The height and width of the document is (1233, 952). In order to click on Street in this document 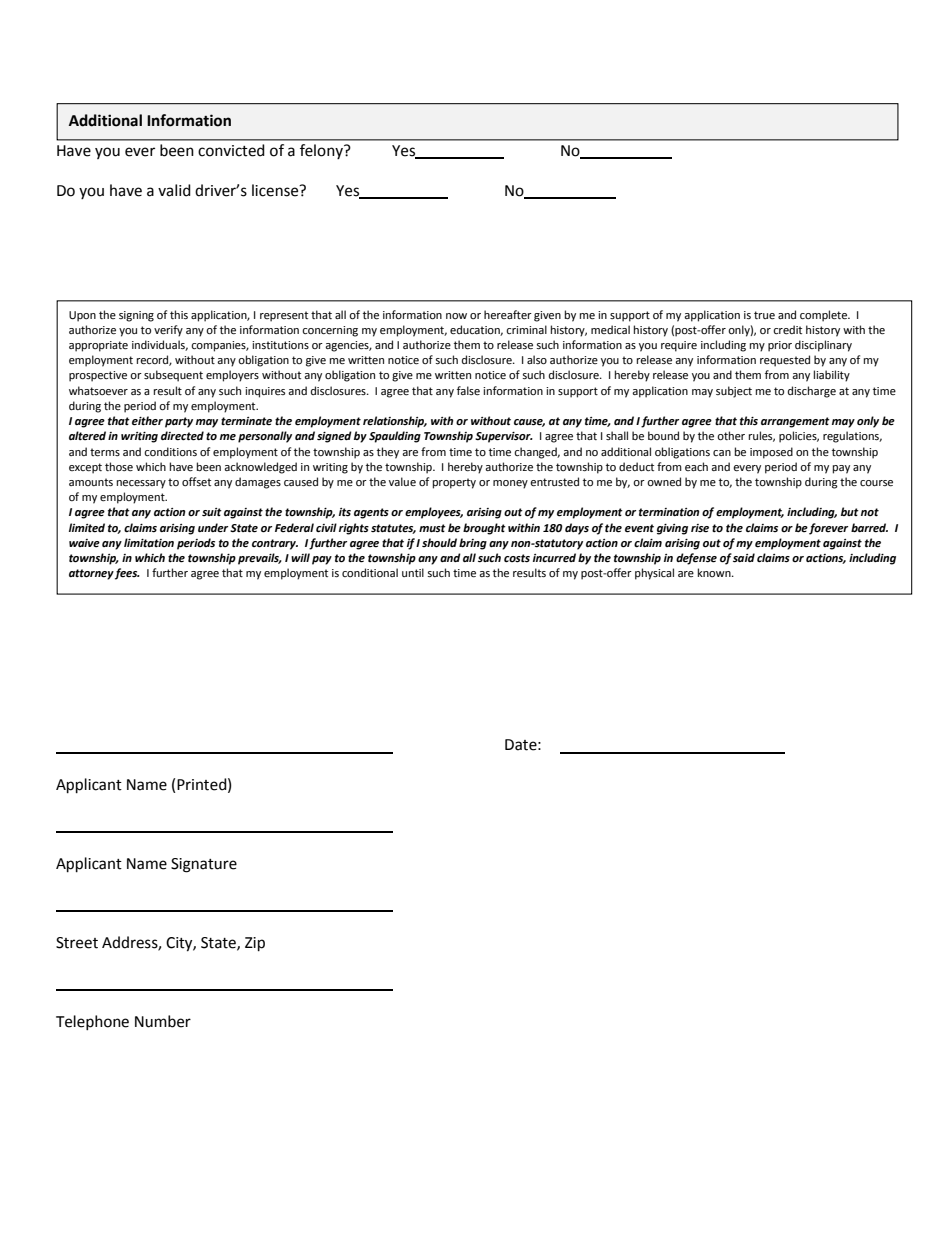, I will do `click(77, 943)`.
